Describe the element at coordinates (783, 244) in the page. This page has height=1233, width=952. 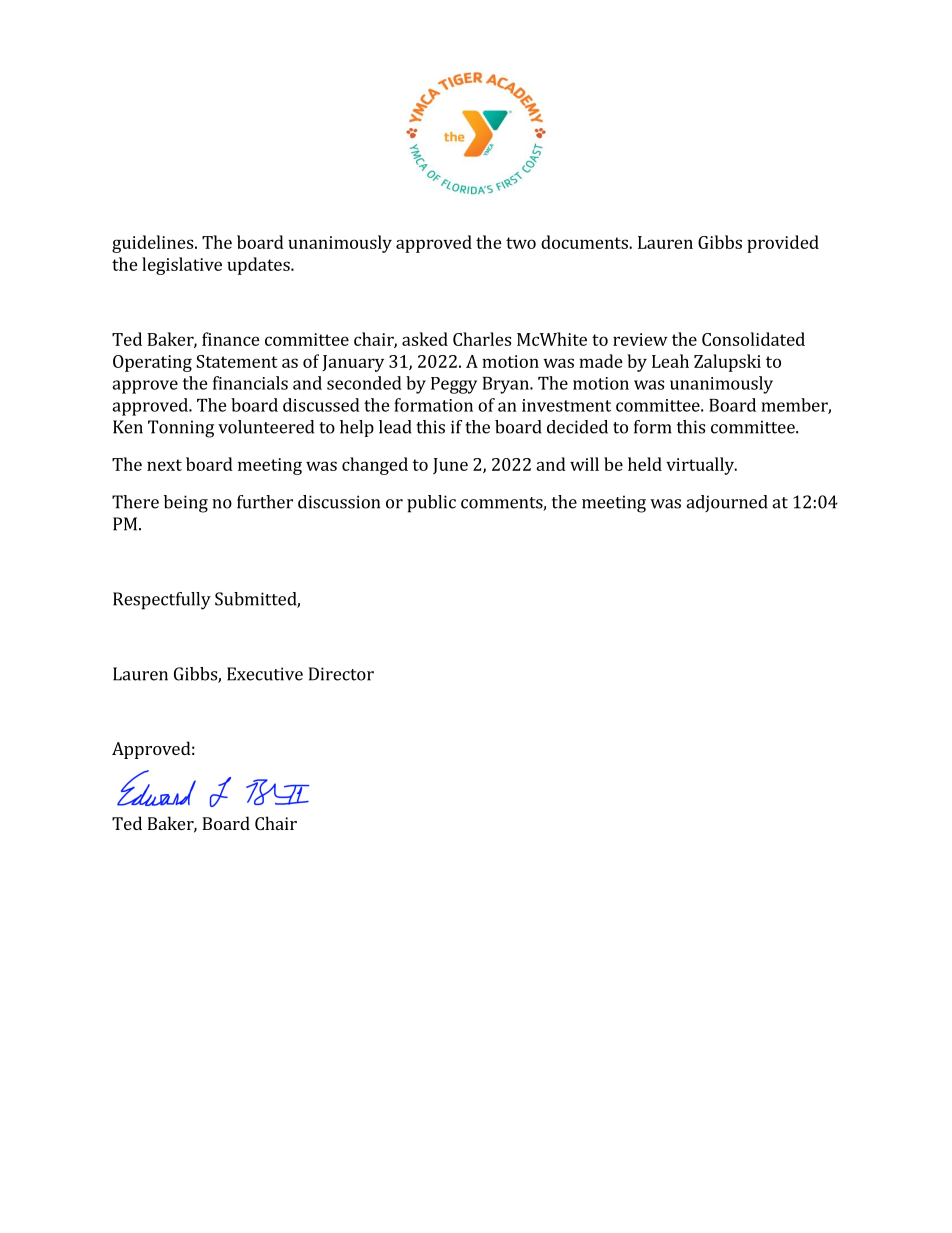
I see `provided` at that location.
